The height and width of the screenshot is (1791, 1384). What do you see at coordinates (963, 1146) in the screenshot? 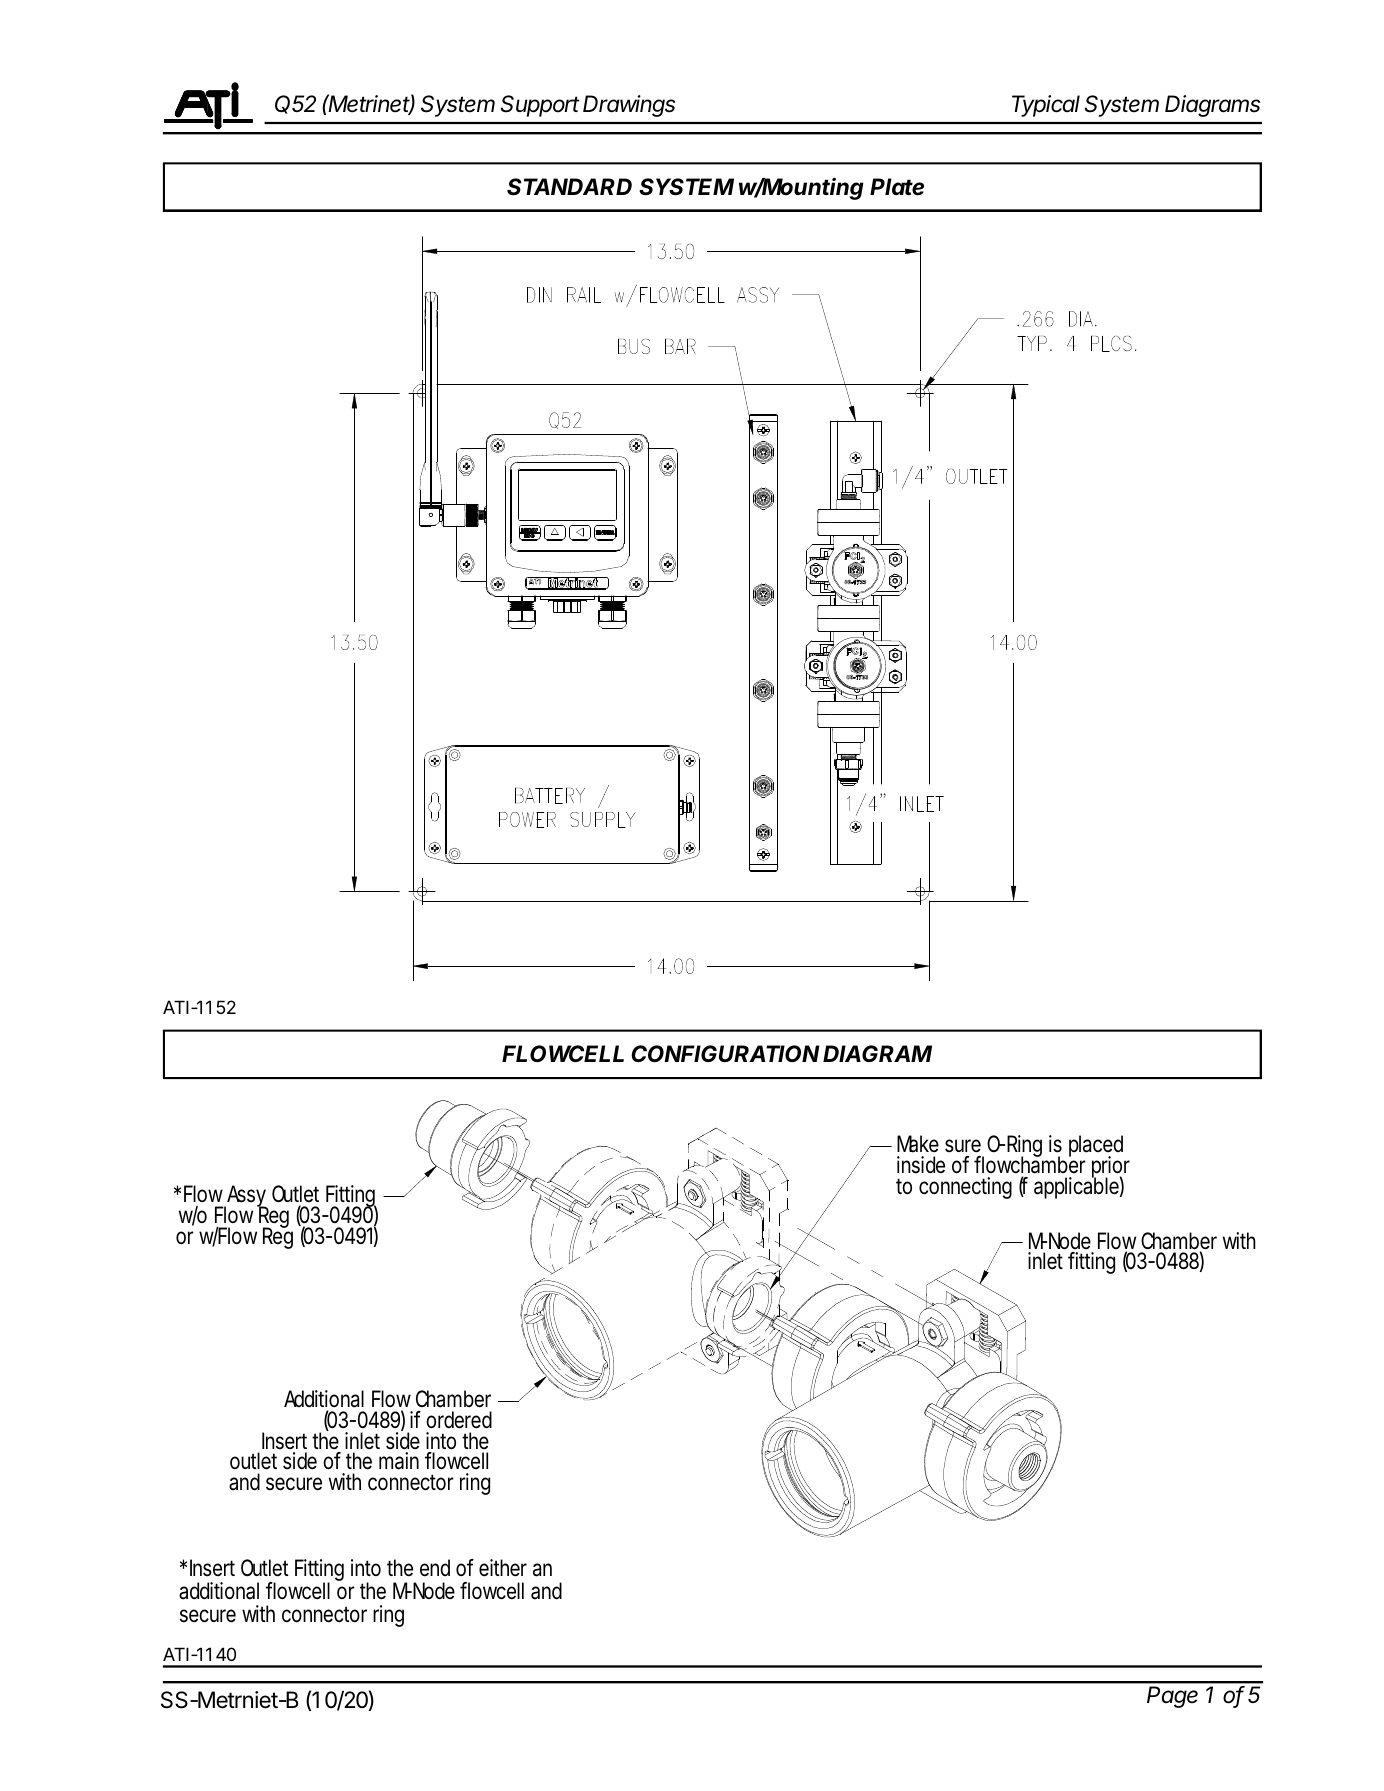
I see `sure` at bounding box center [963, 1146].
